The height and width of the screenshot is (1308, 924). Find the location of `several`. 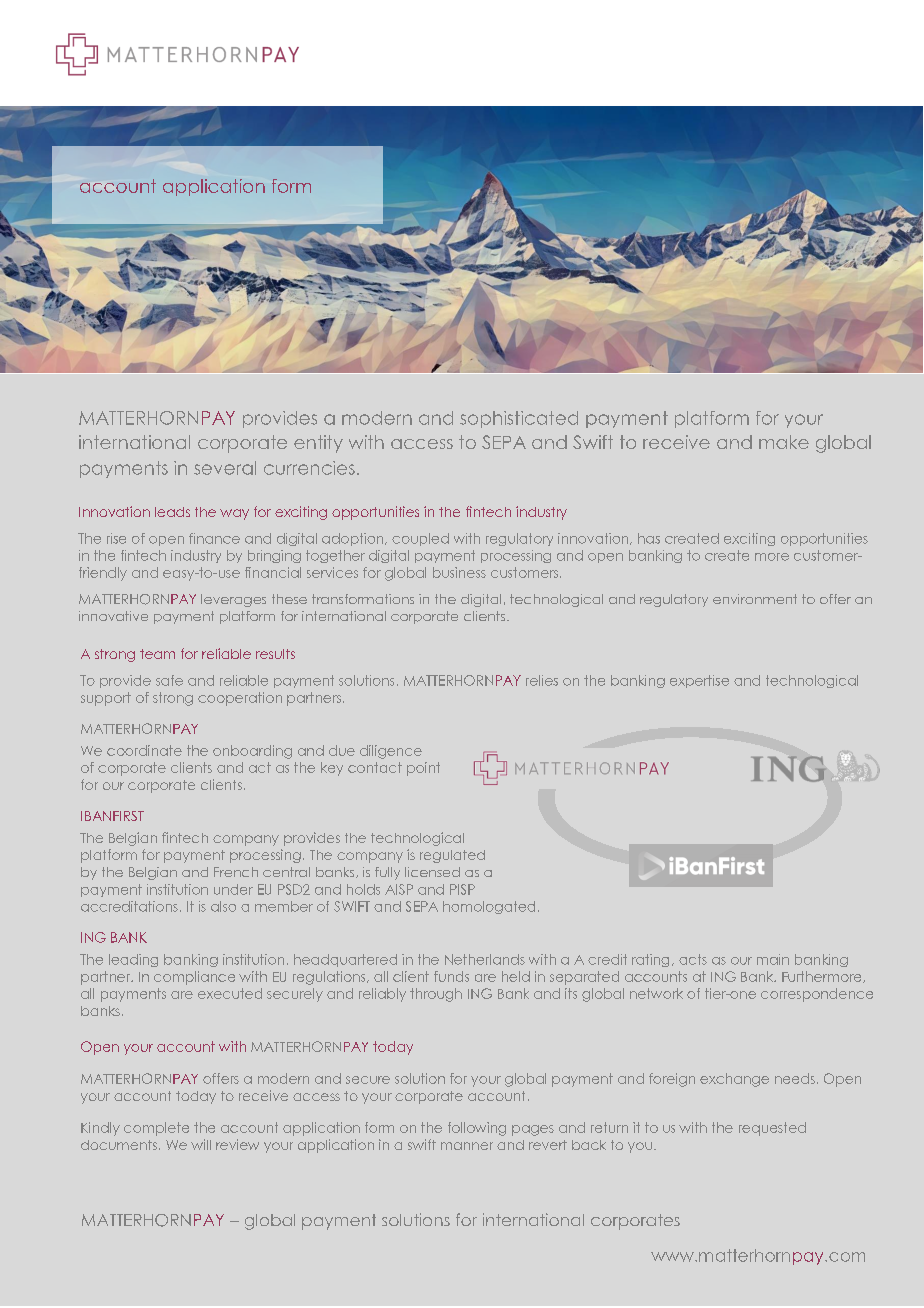

several is located at coordinates (225, 468).
